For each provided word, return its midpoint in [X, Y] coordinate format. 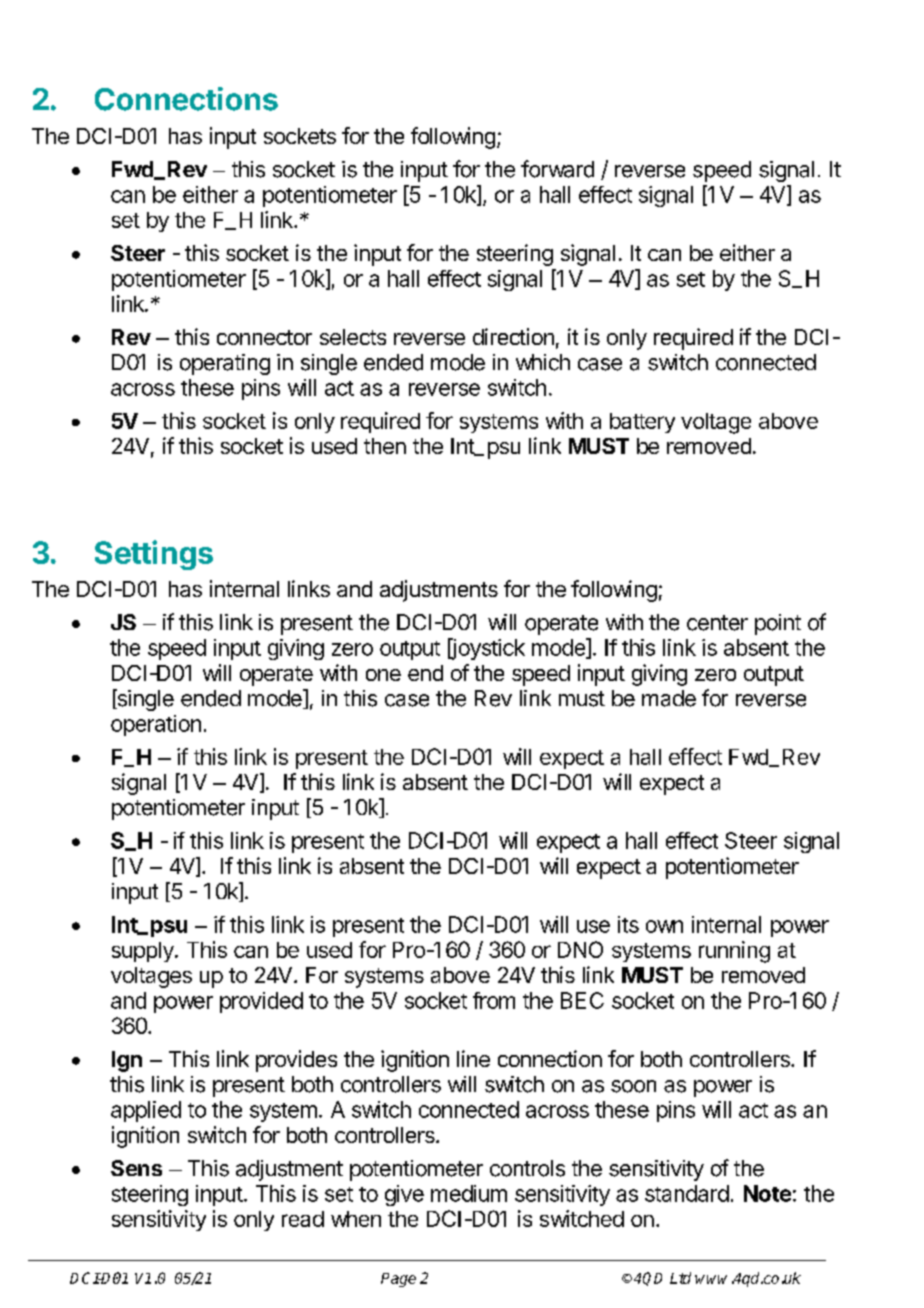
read [303, 1219]
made [669, 698]
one [383, 675]
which [543, 362]
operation [156, 725]
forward [557, 169]
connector [264, 337]
